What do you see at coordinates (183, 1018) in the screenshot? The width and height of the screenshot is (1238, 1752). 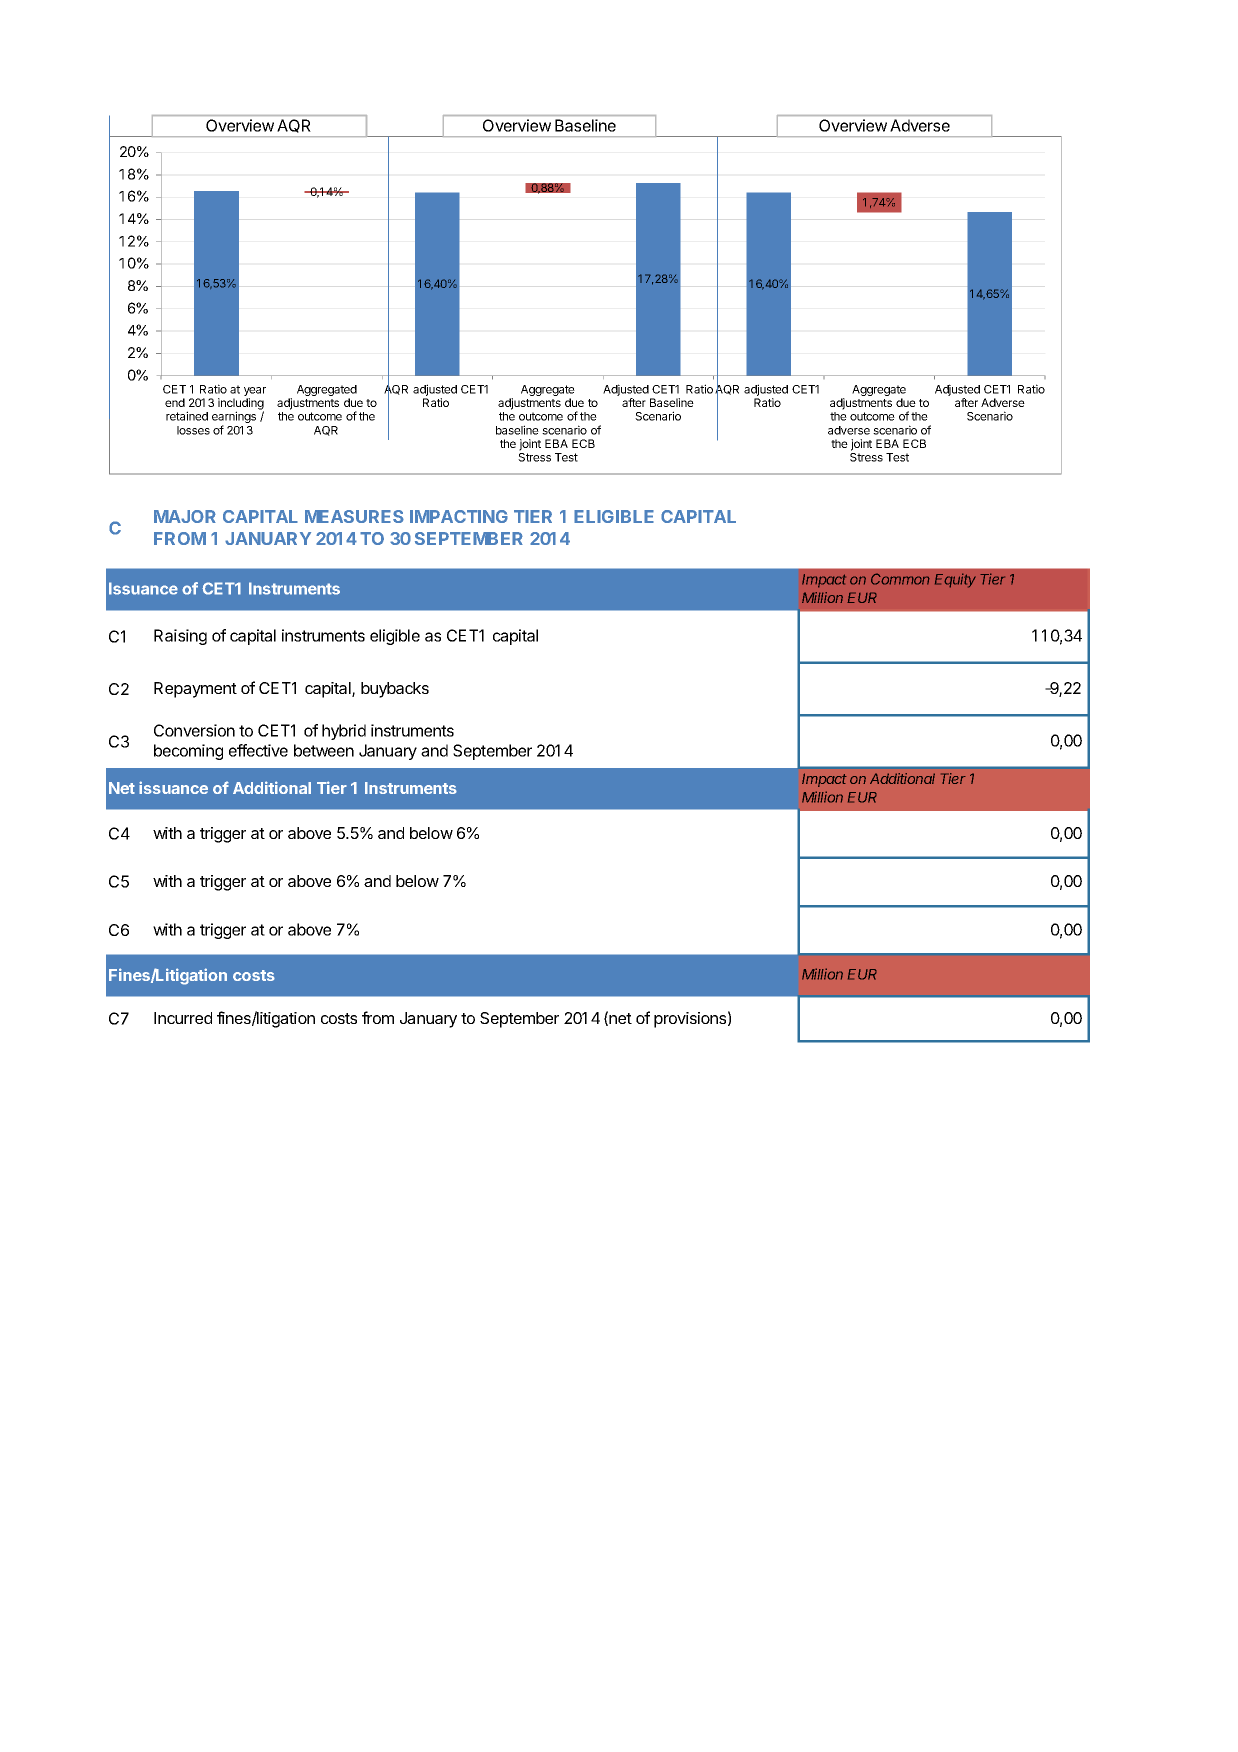 I see `Incurred` at bounding box center [183, 1018].
